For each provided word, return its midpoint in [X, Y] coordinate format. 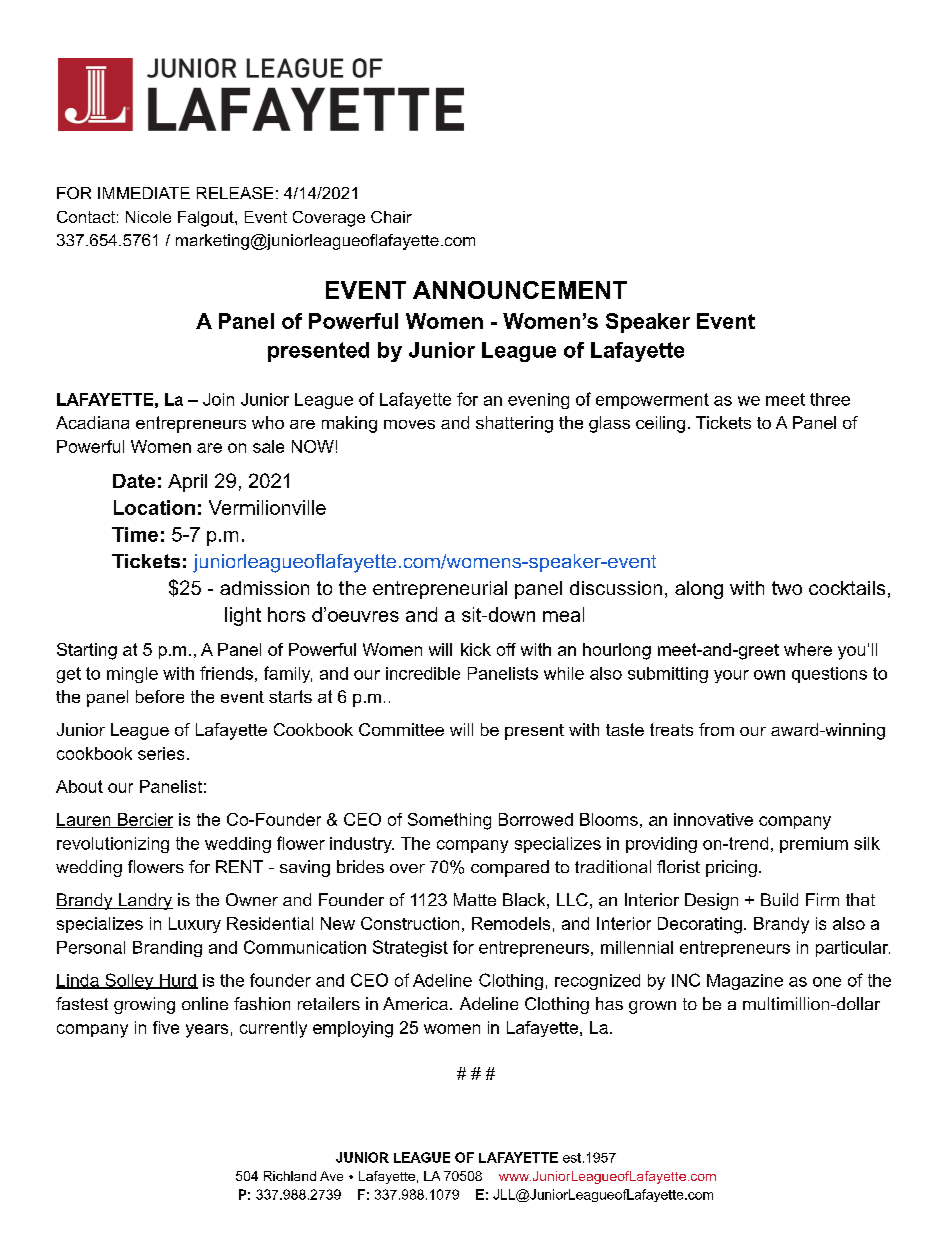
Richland [290, 1176]
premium [814, 845]
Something [449, 821]
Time [135, 534]
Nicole [148, 217]
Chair [391, 217]
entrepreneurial [440, 590]
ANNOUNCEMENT [520, 290]
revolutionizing [113, 845]
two [787, 588]
